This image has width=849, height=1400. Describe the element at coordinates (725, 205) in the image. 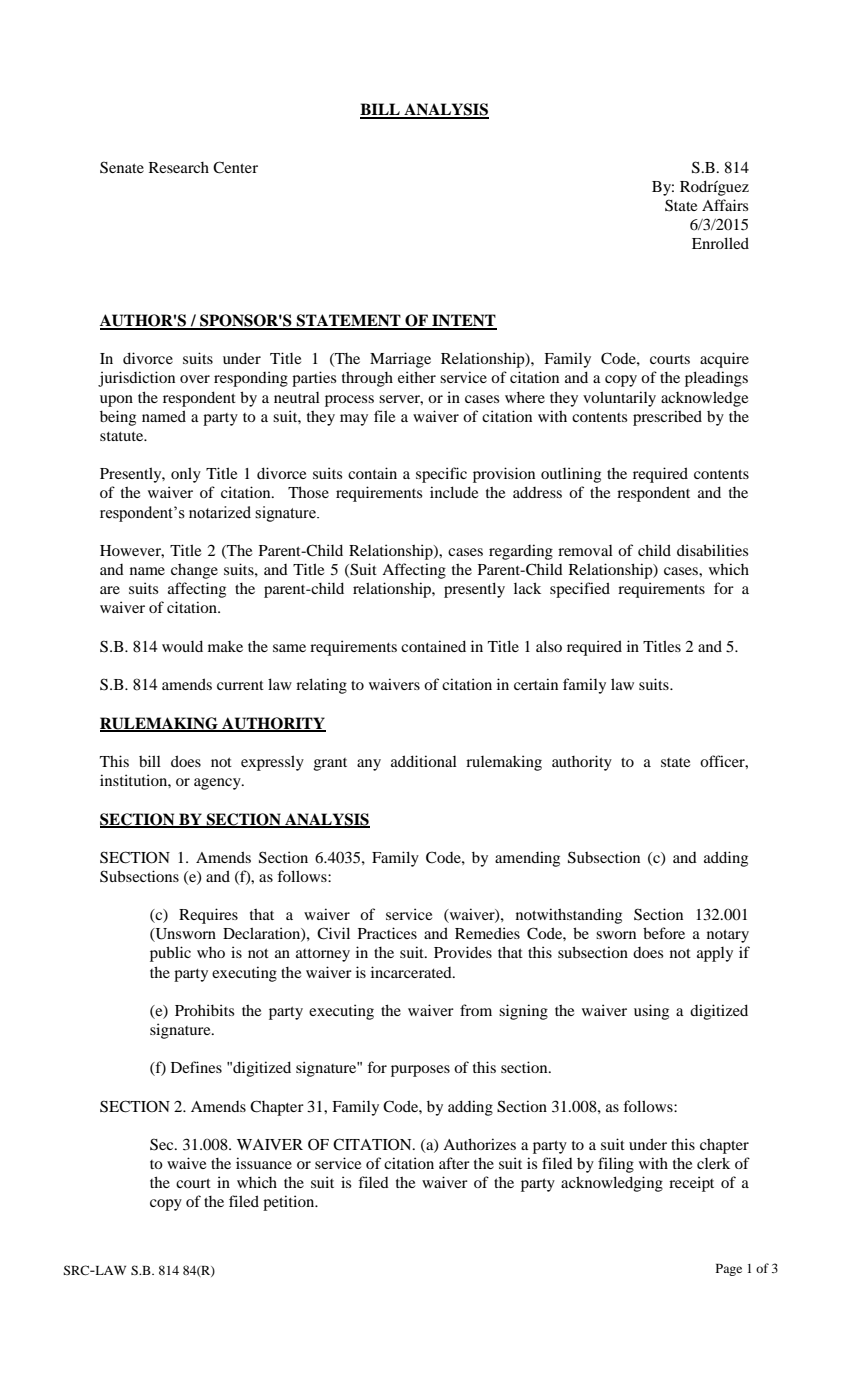

I see `Affairs` at that location.
